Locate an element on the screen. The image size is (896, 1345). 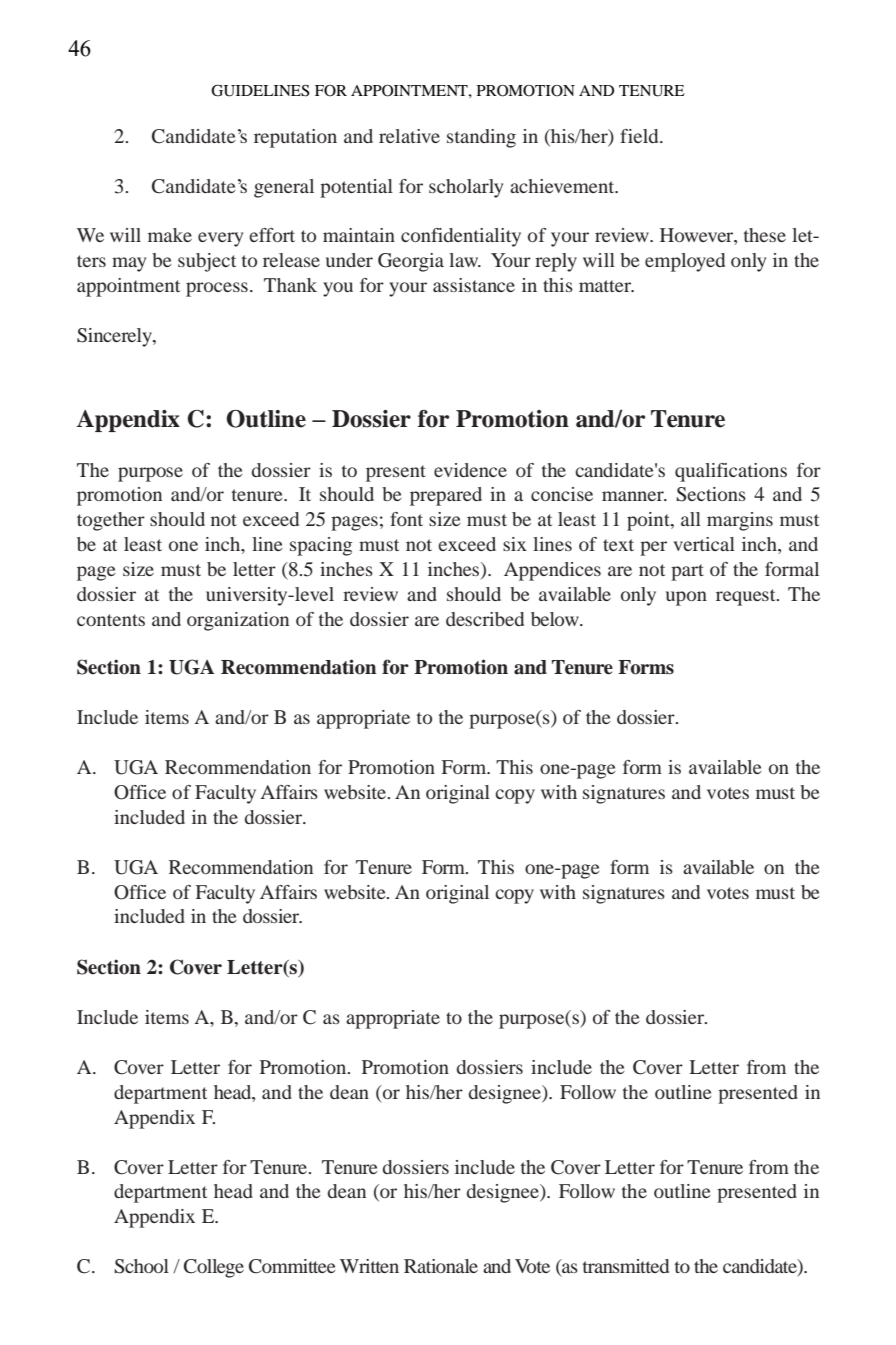
upon is located at coordinates (686, 598).
